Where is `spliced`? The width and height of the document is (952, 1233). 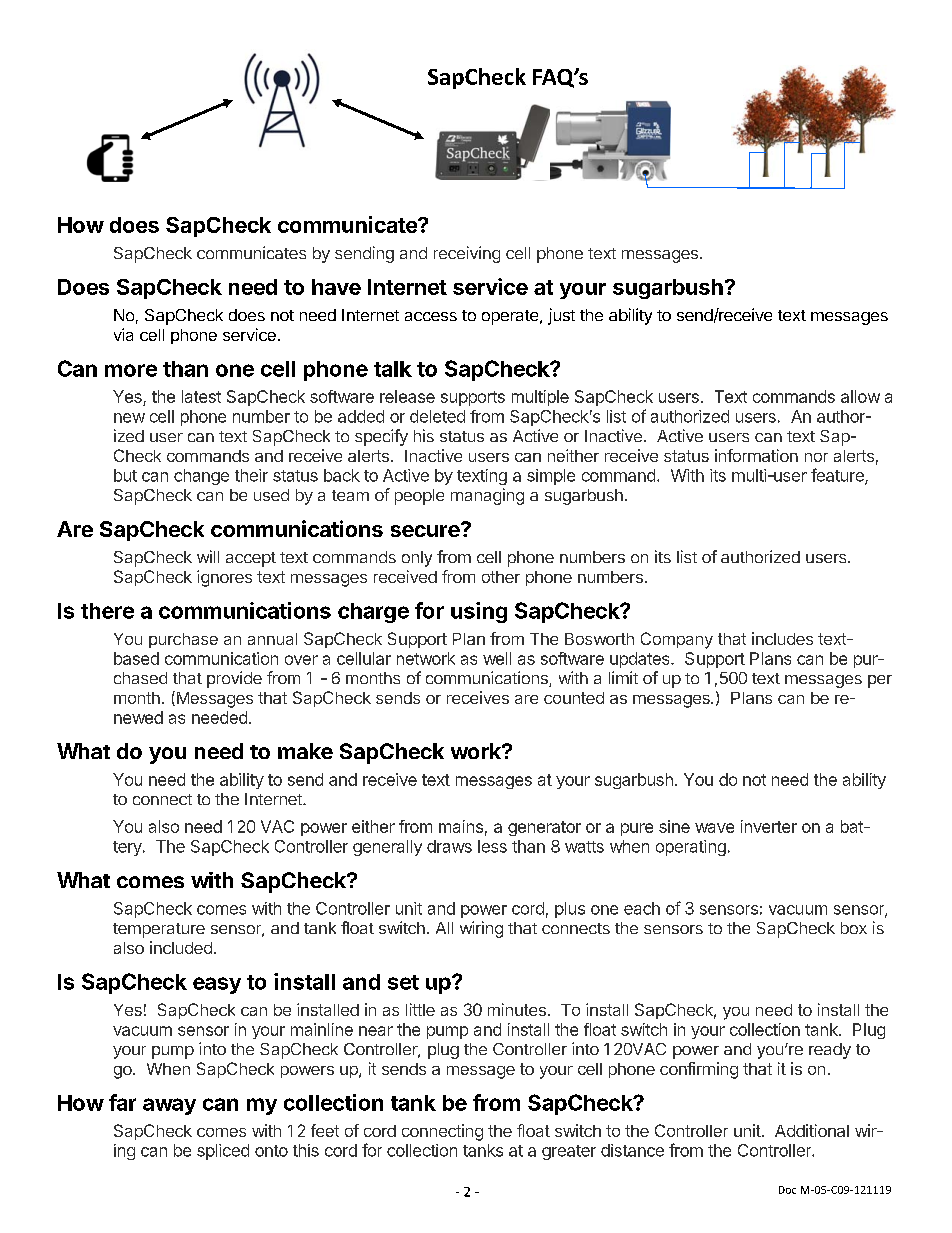
spliced is located at coordinates (223, 1152).
